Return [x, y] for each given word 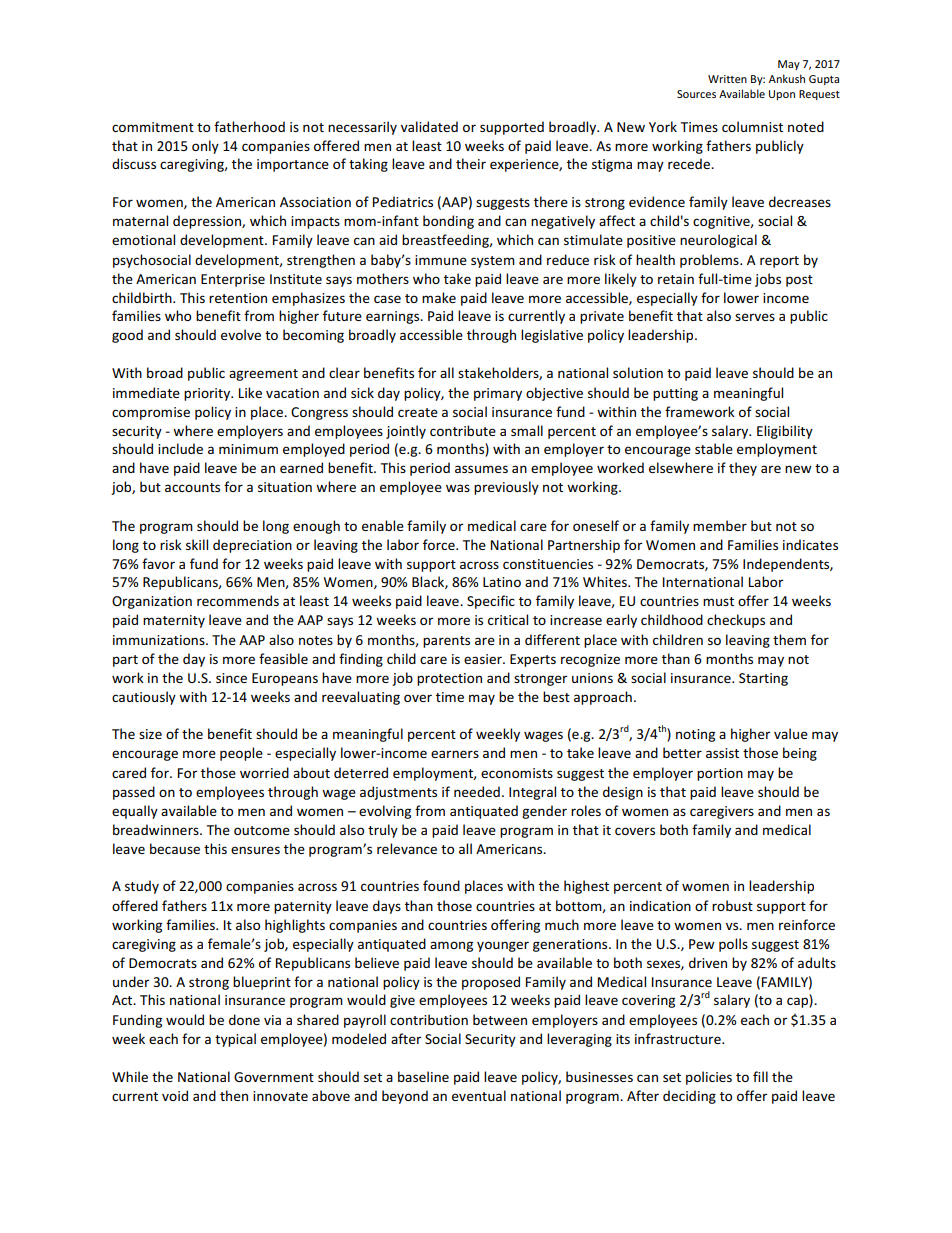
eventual [479, 1095]
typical [235, 1040]
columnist [752, 126]
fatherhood [249, 126]
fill [760, 1076]
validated [429, 126]
